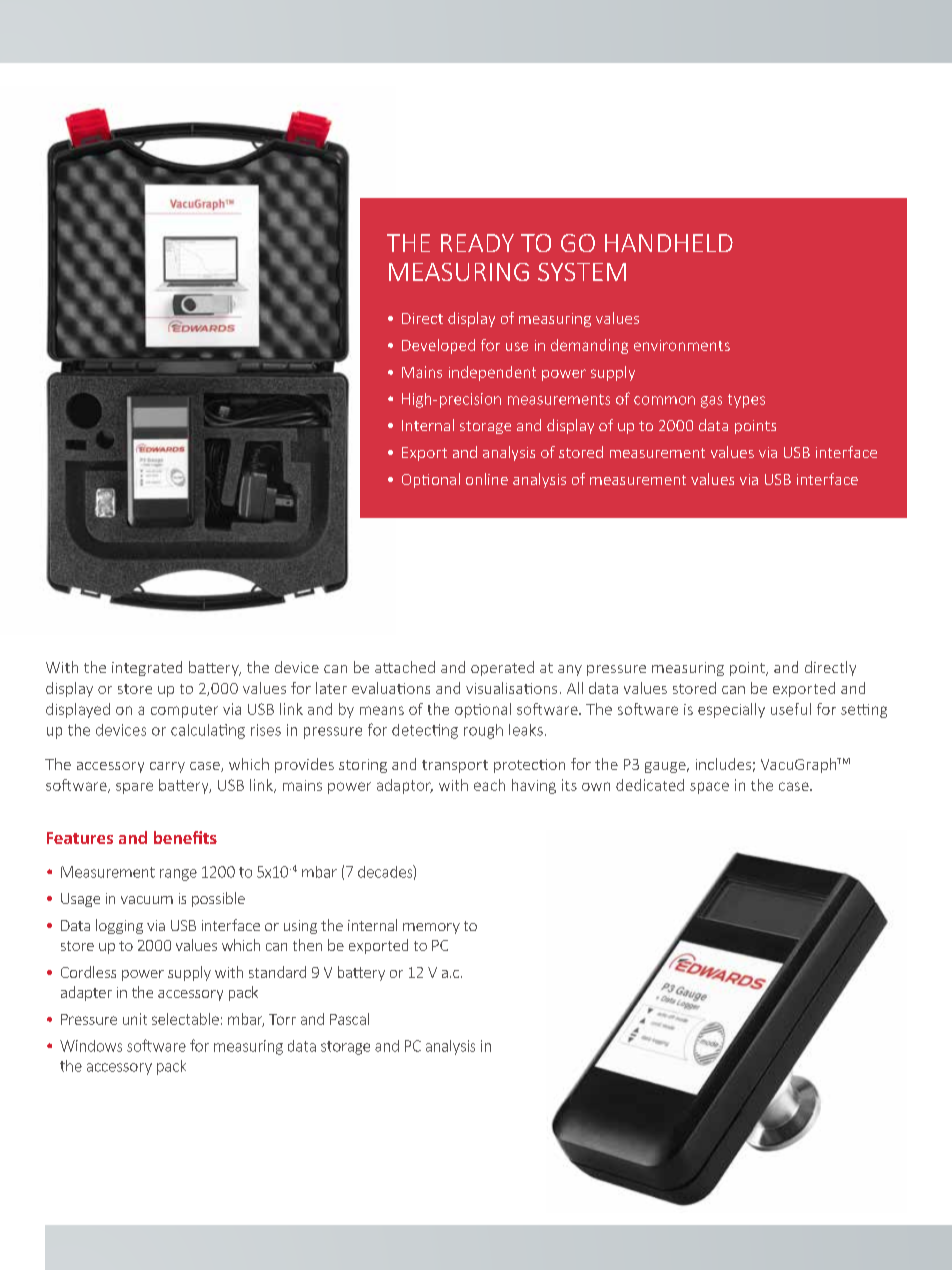 Image resolution: width=952 pixels, height=1270 pixels. Describe the element at coordinates (147, 668) in the page. I see `integrated` at that location.
